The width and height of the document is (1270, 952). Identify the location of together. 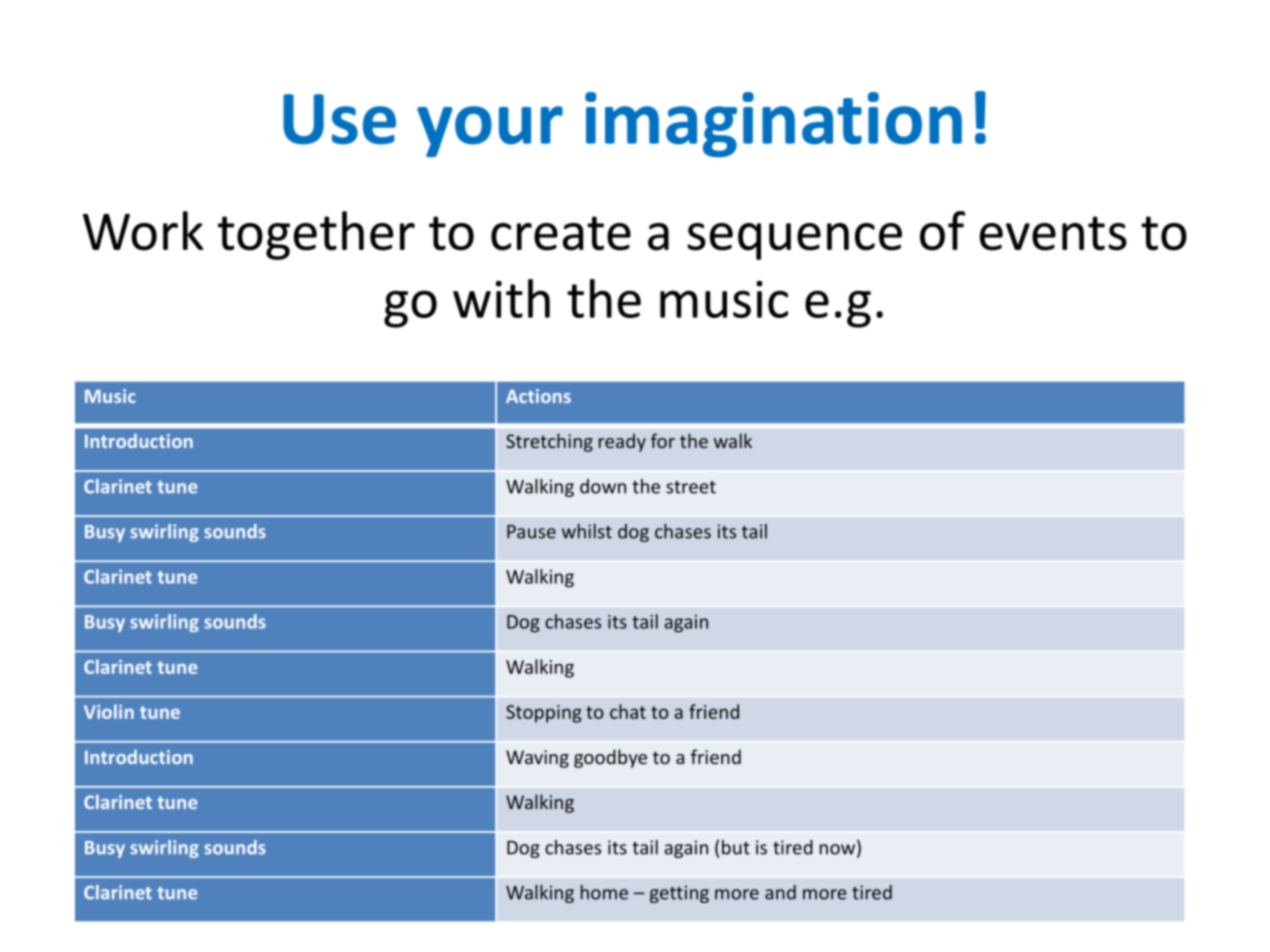
(316, 235).
